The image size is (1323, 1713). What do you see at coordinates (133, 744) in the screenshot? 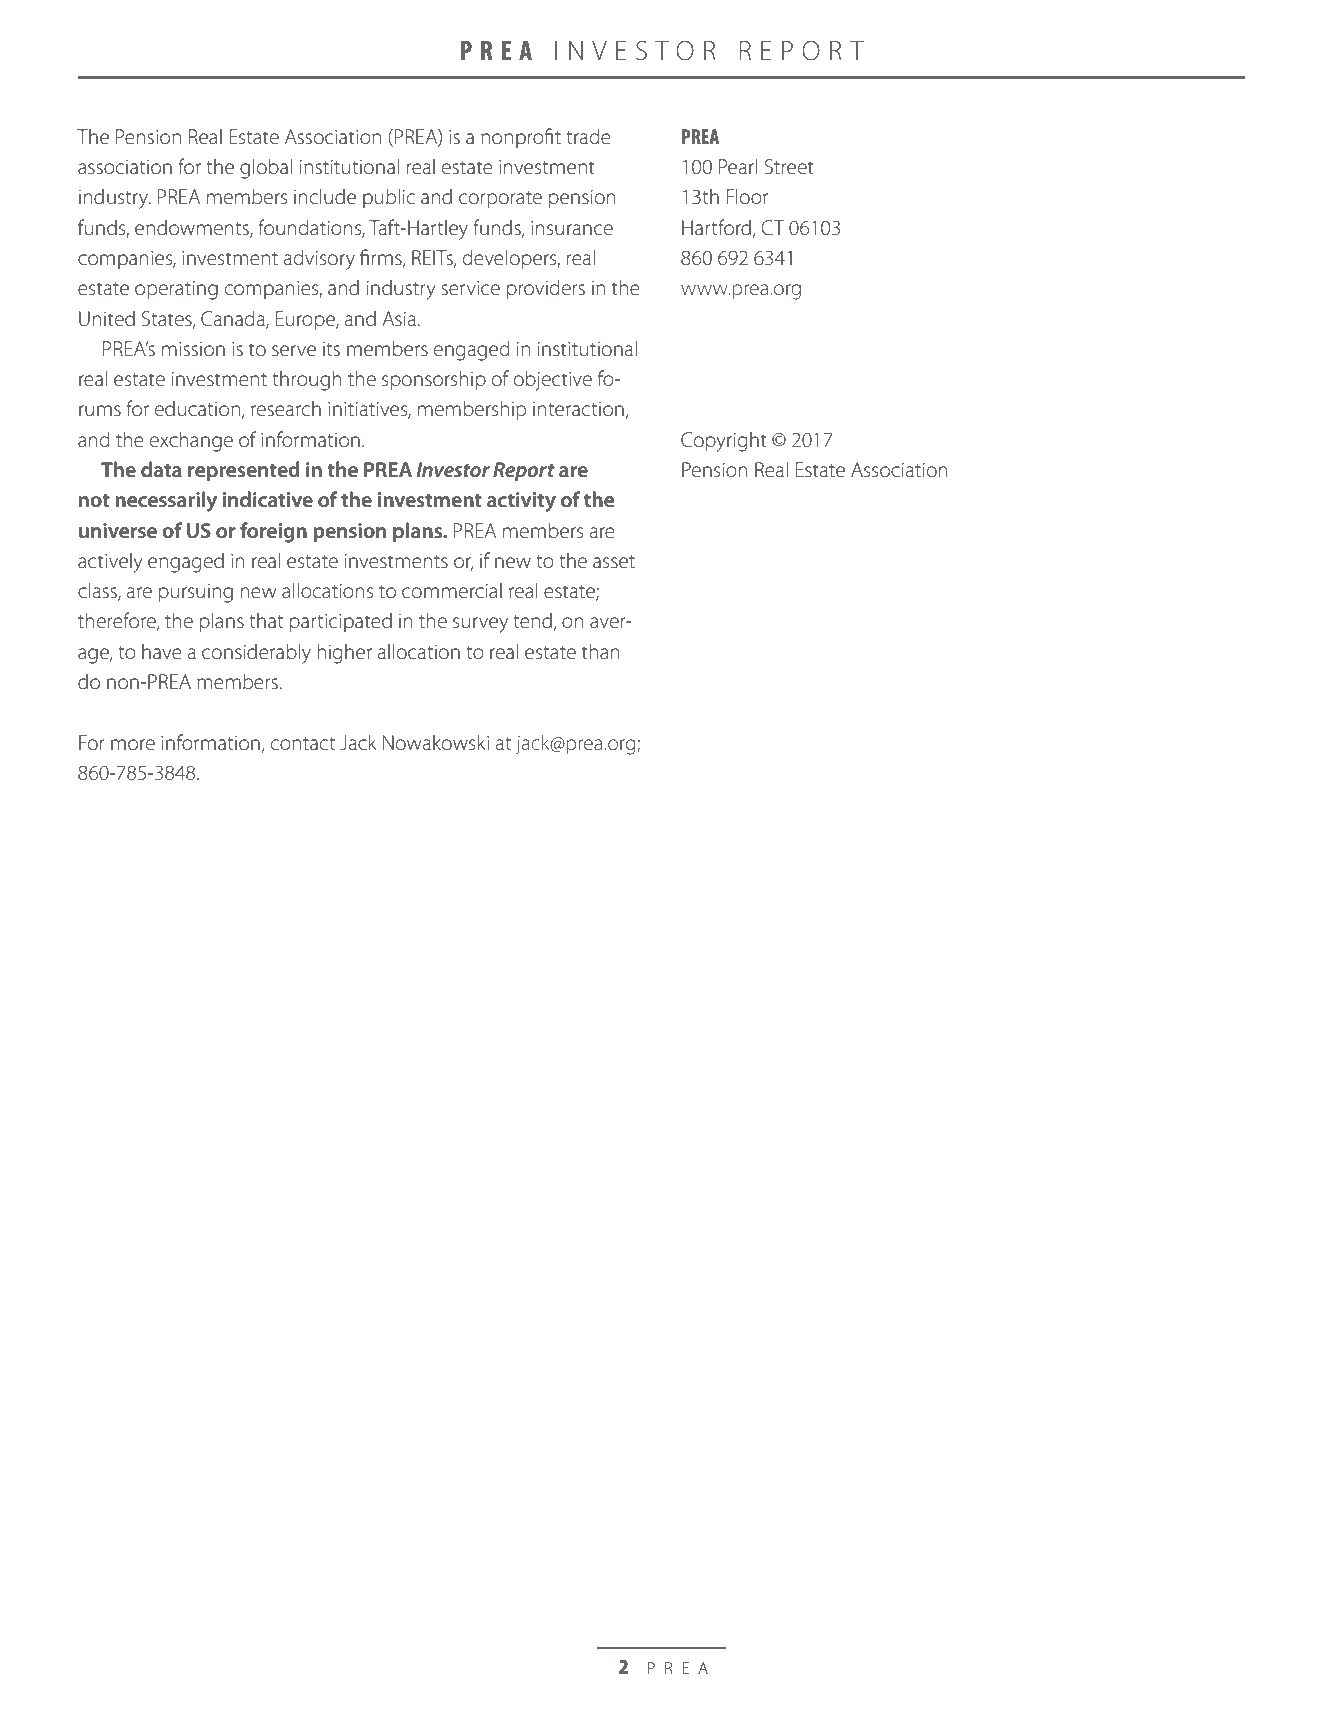
I see `more` at bounding box center [133, 744].
